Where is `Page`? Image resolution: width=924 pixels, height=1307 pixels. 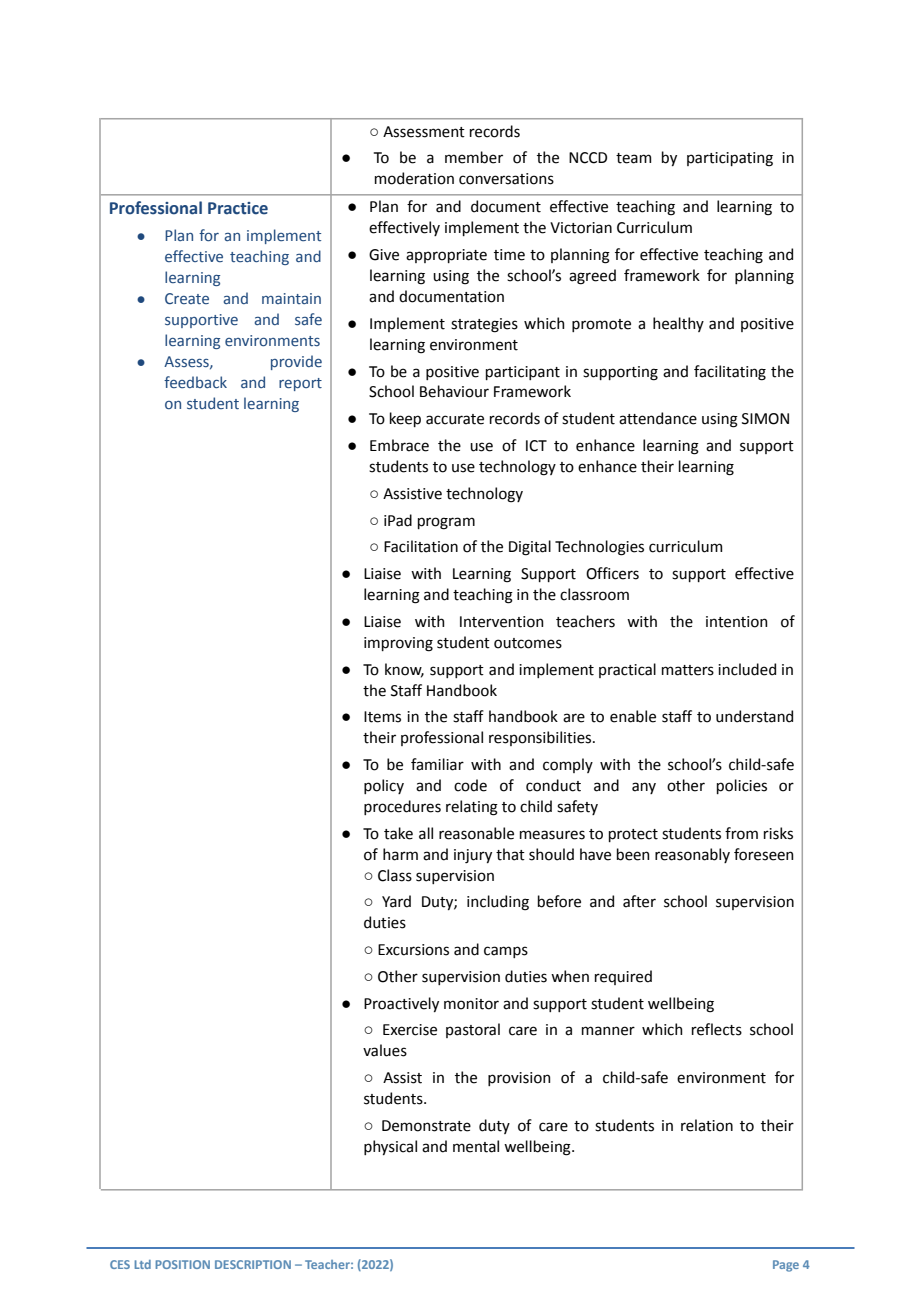 Page is located at coordinates (786, 1266).
